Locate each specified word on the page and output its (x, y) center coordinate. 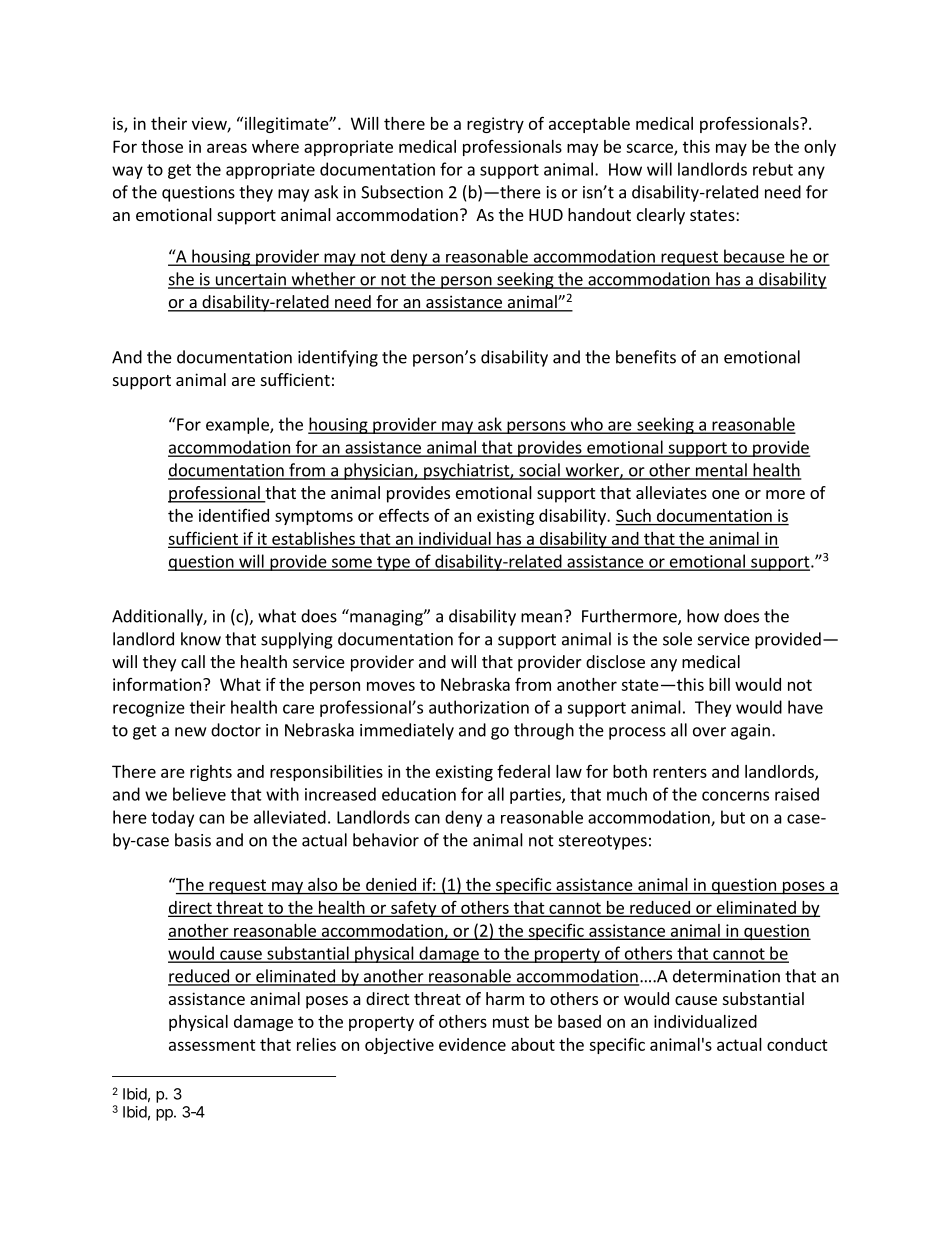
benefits (646, 357)
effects (404, 515)
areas (227, 148)
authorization (479, 707)
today (172, 818)
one (726, 494)
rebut (773, 169)
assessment (212, 1045)
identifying (338, 358)
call (193, 661)
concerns (735, 796)
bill (719, 684)
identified (234, 515)
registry (495, 125)
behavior (386, 840)
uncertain (250, 280)
